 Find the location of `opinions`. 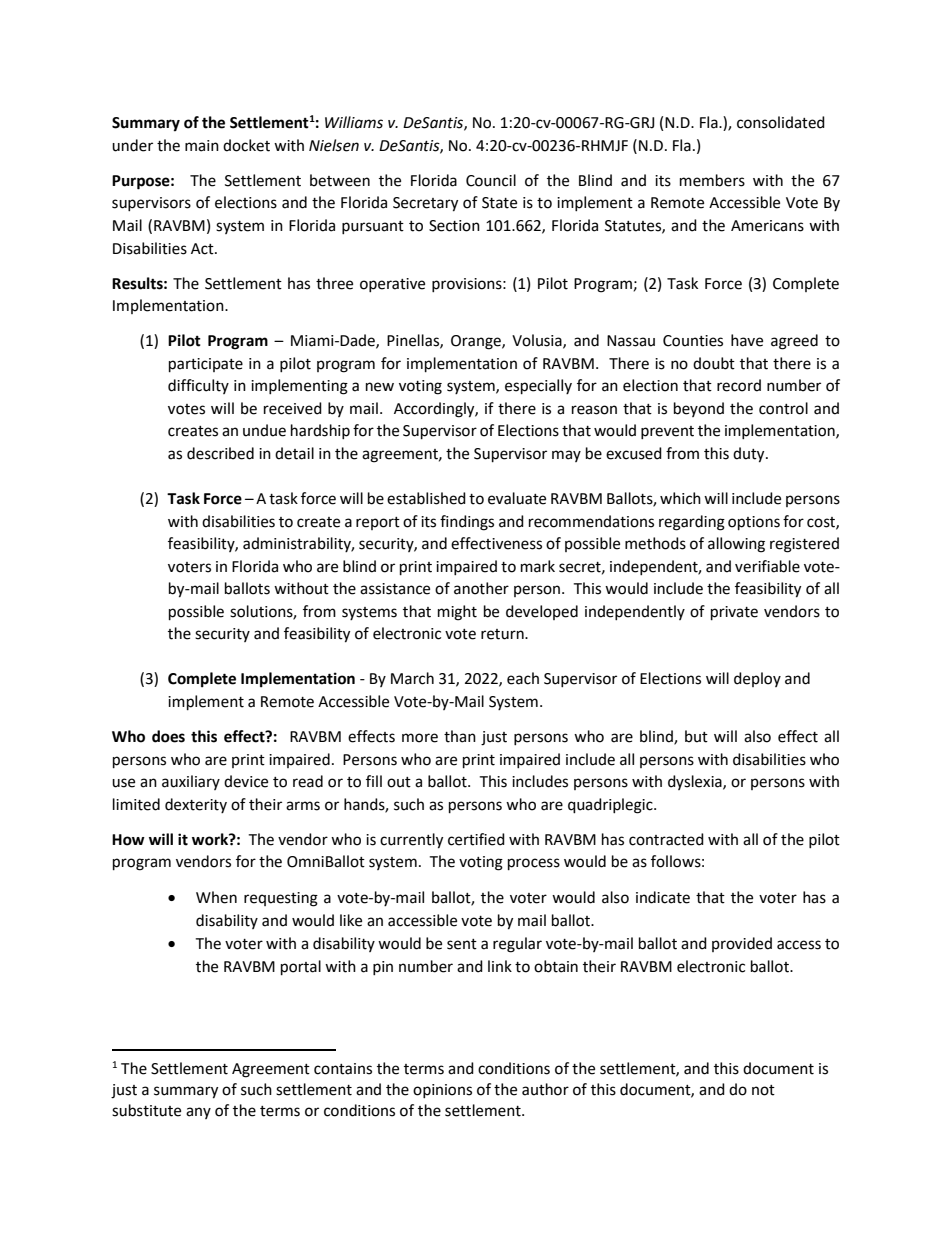

opinions is located at coordinates (442, 1091).
